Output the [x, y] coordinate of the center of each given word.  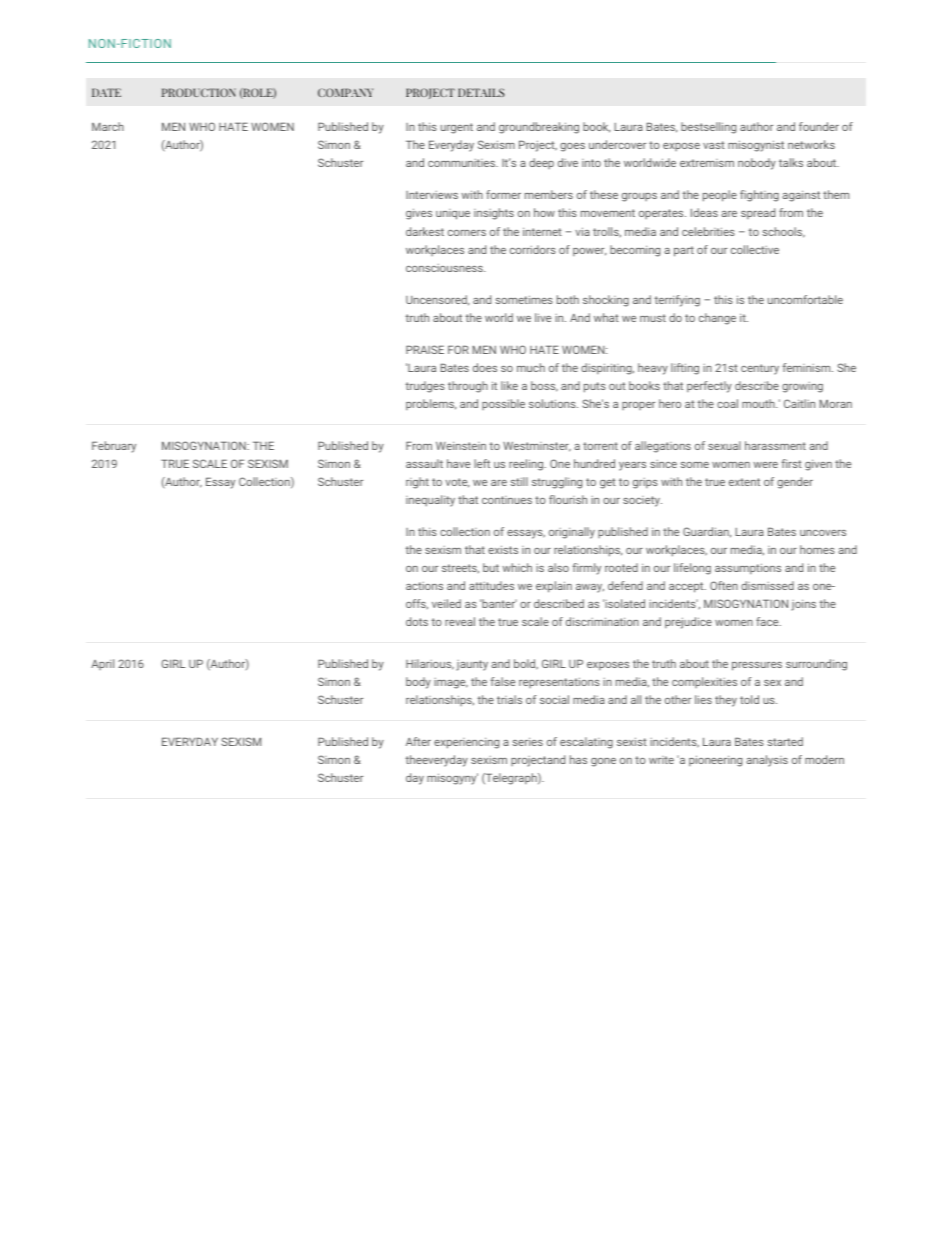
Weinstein [461, 445]
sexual [724, 445]
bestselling [708, 128]
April [102, 664]
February [114, 447]
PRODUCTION [199, 92]
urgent [457, 128]
